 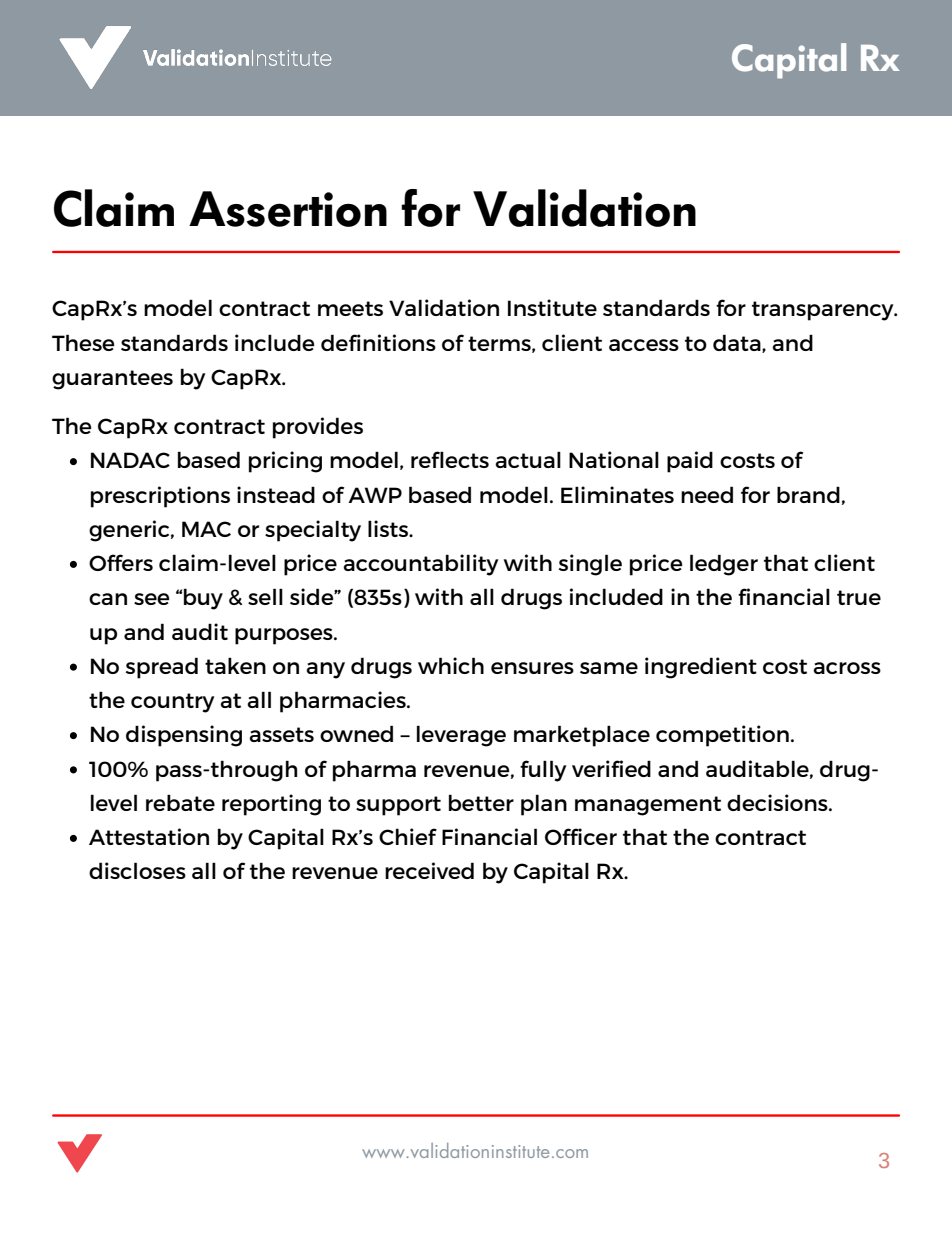 I want to click on reflects, so click(x=450, y=459).
